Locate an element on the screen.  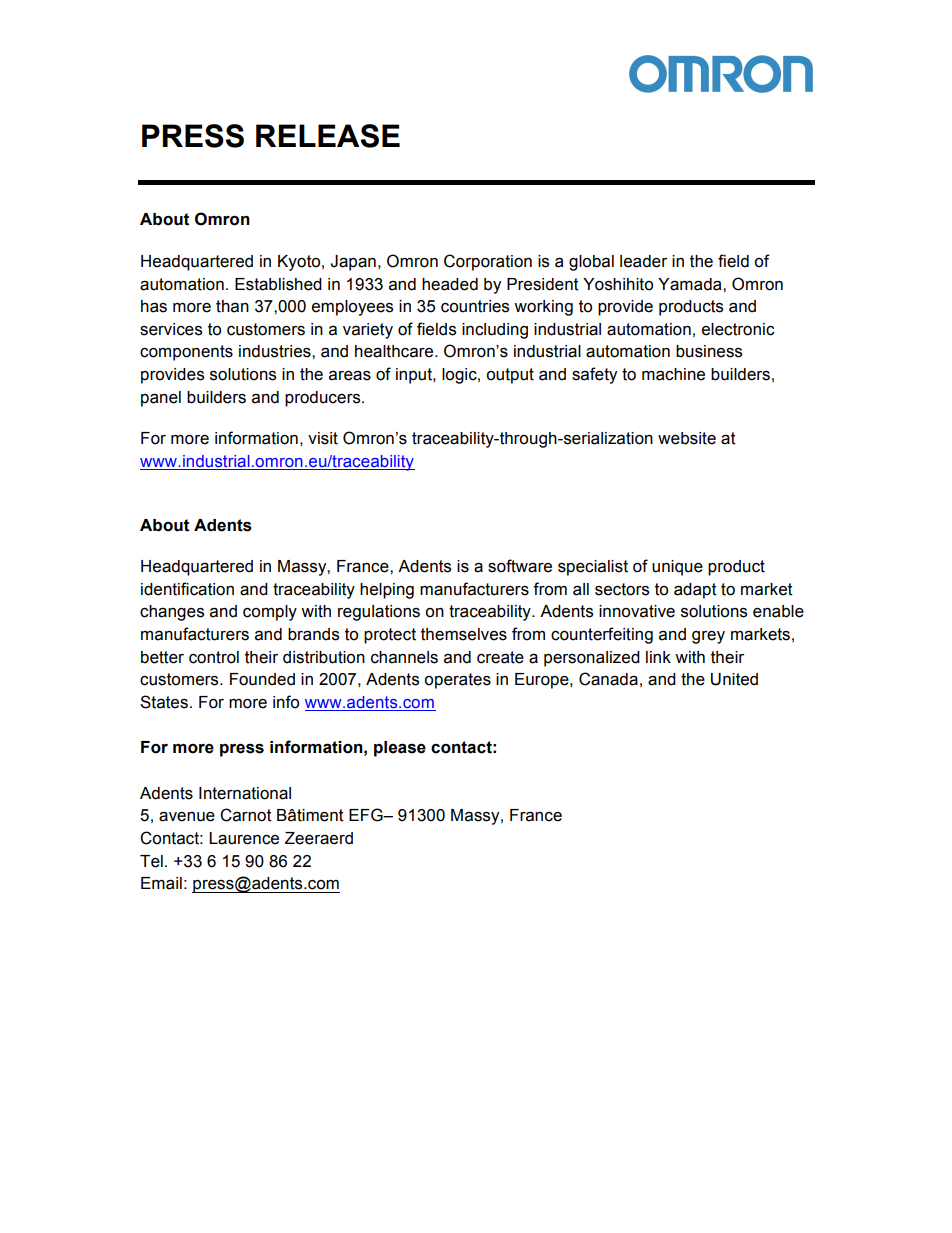
Laurence is located at coordinates (244, 838).
